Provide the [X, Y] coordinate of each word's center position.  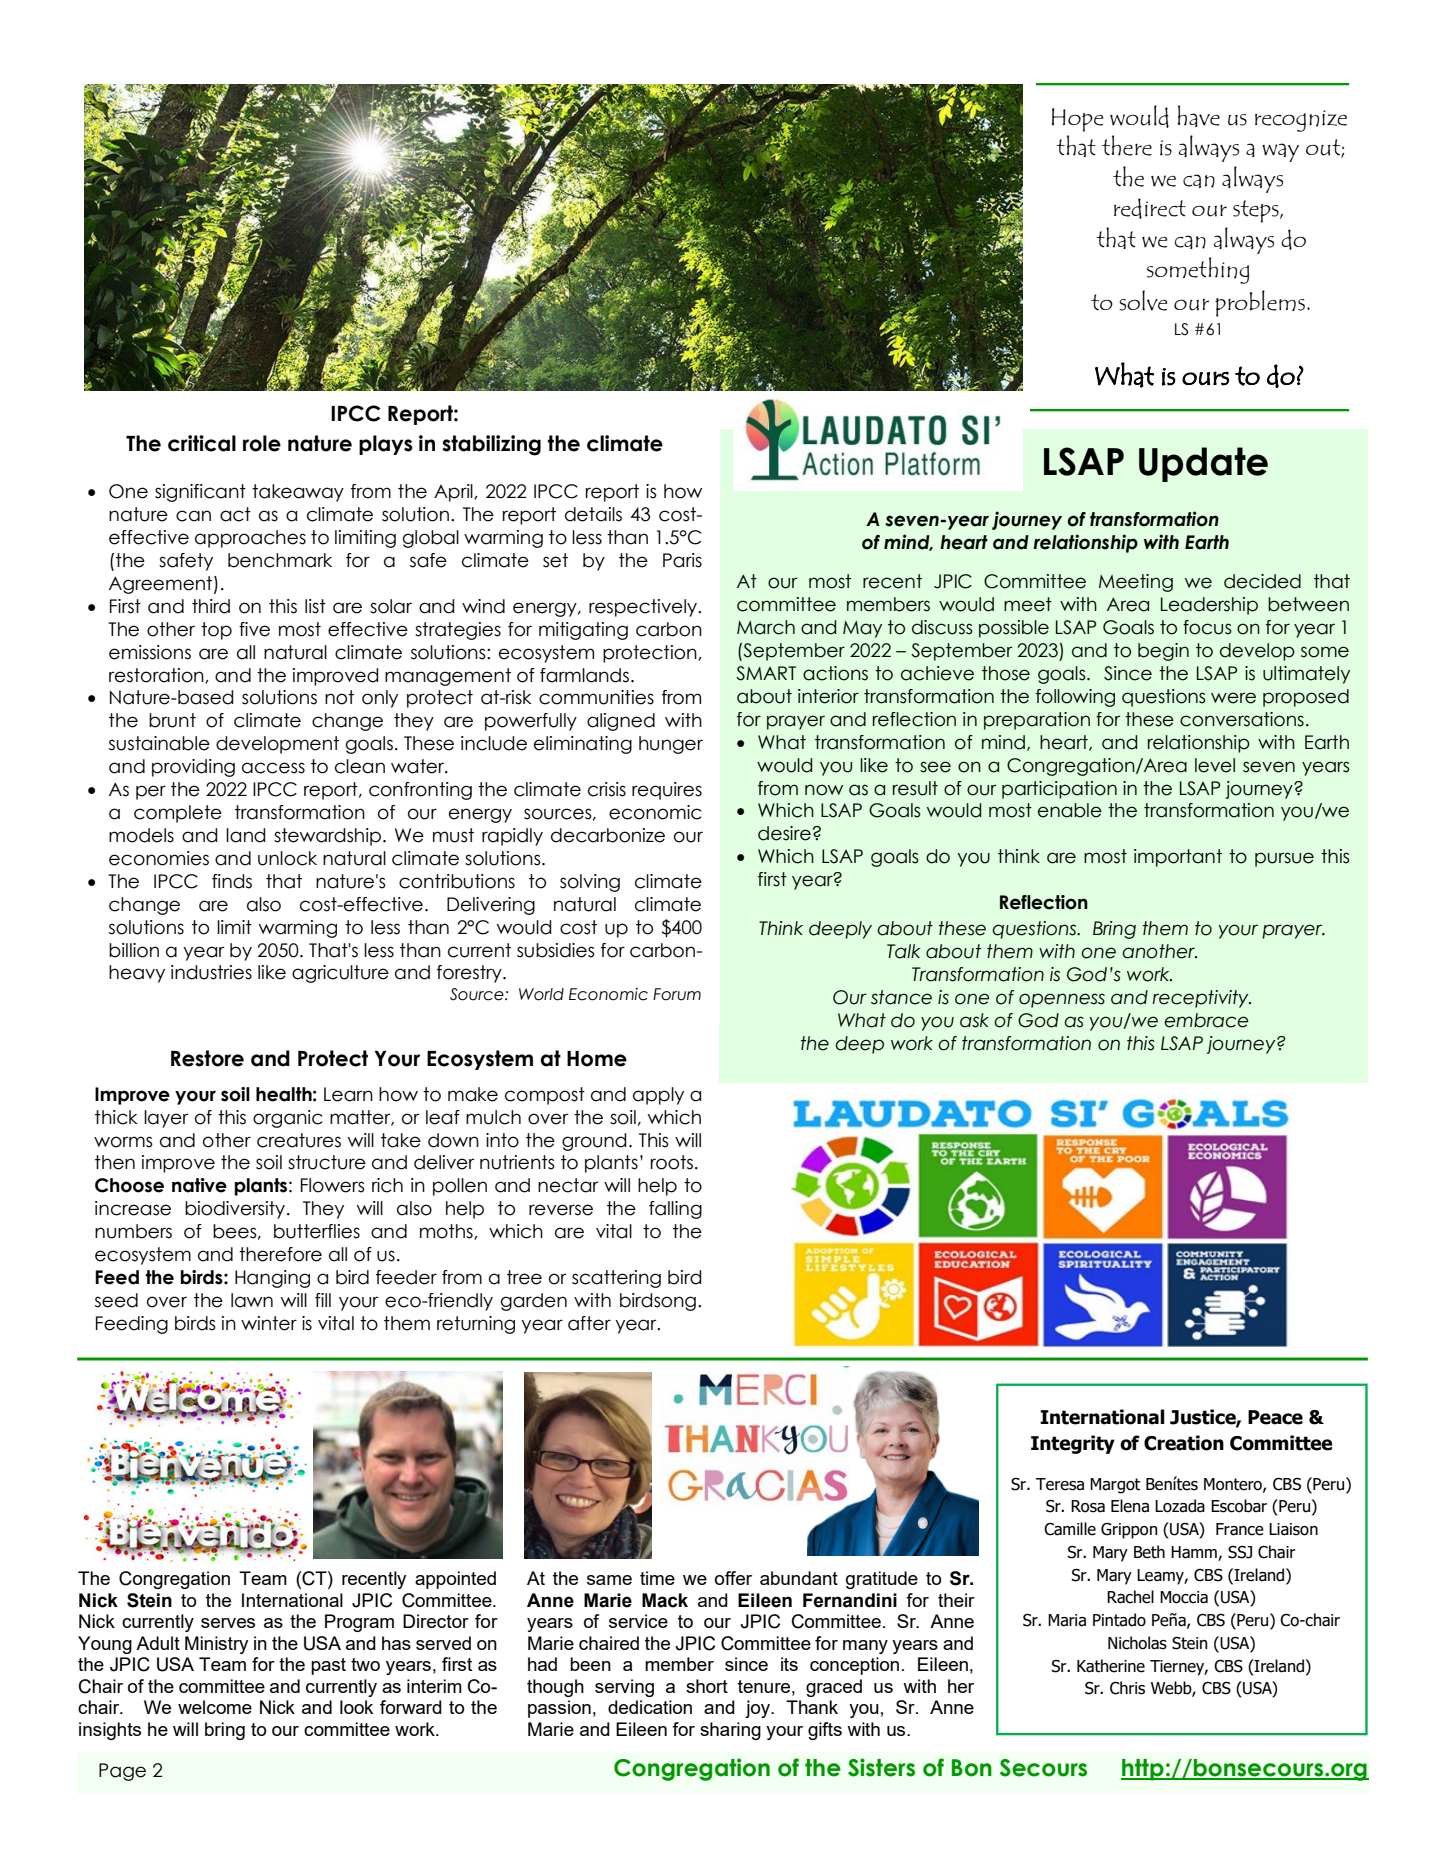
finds [232, 881]
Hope [1077, 120]
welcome [215, 1707]
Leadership [1209, 606]
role [262, 443]
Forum [677, 994]
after [589, 1323]
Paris [682, 560]
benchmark [280, 560]
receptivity [1202, 999]
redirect [1150, 208]
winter [269, 1323]
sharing [730, 1731]
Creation [1184, 1443]
